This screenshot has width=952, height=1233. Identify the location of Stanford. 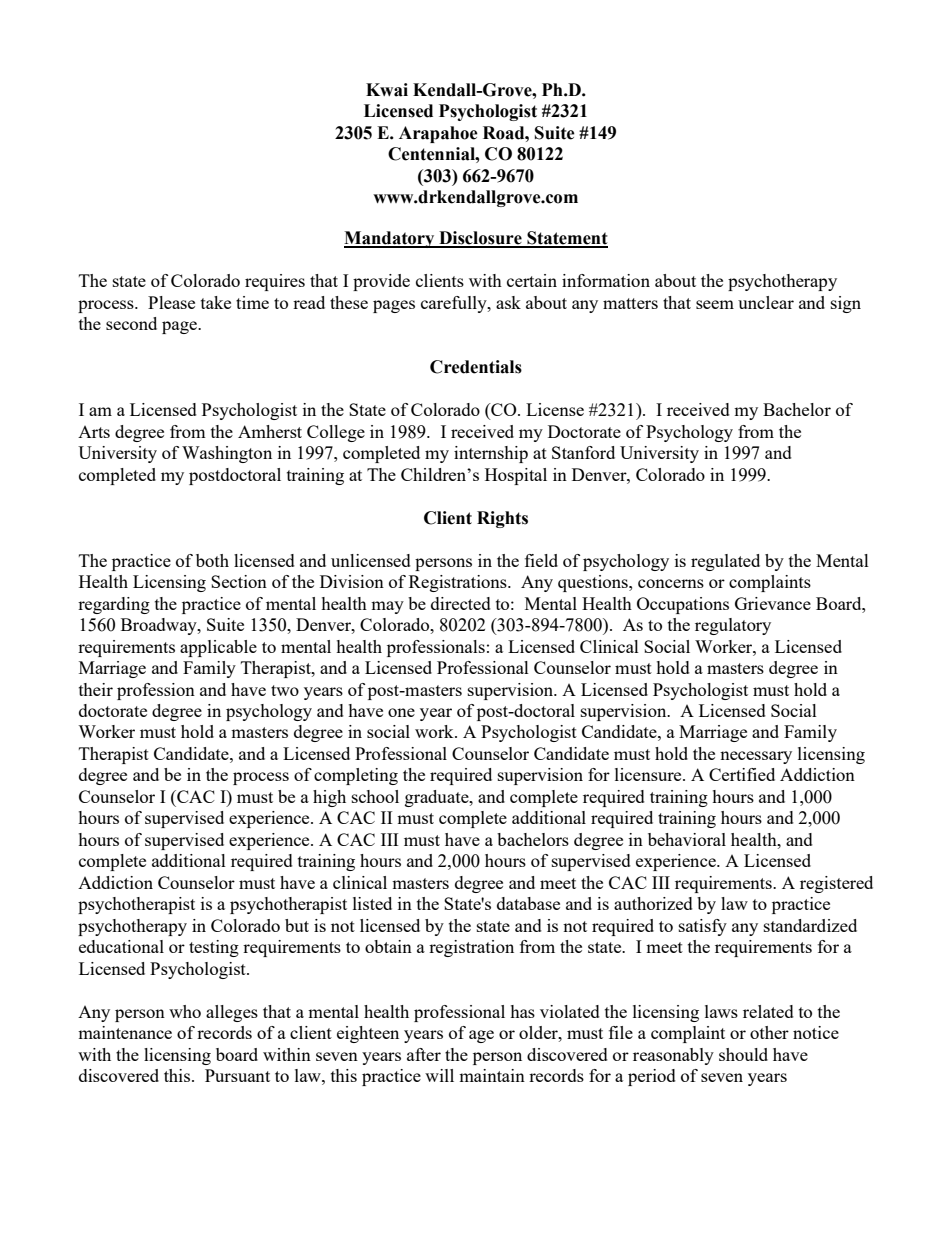
(583, 452).
